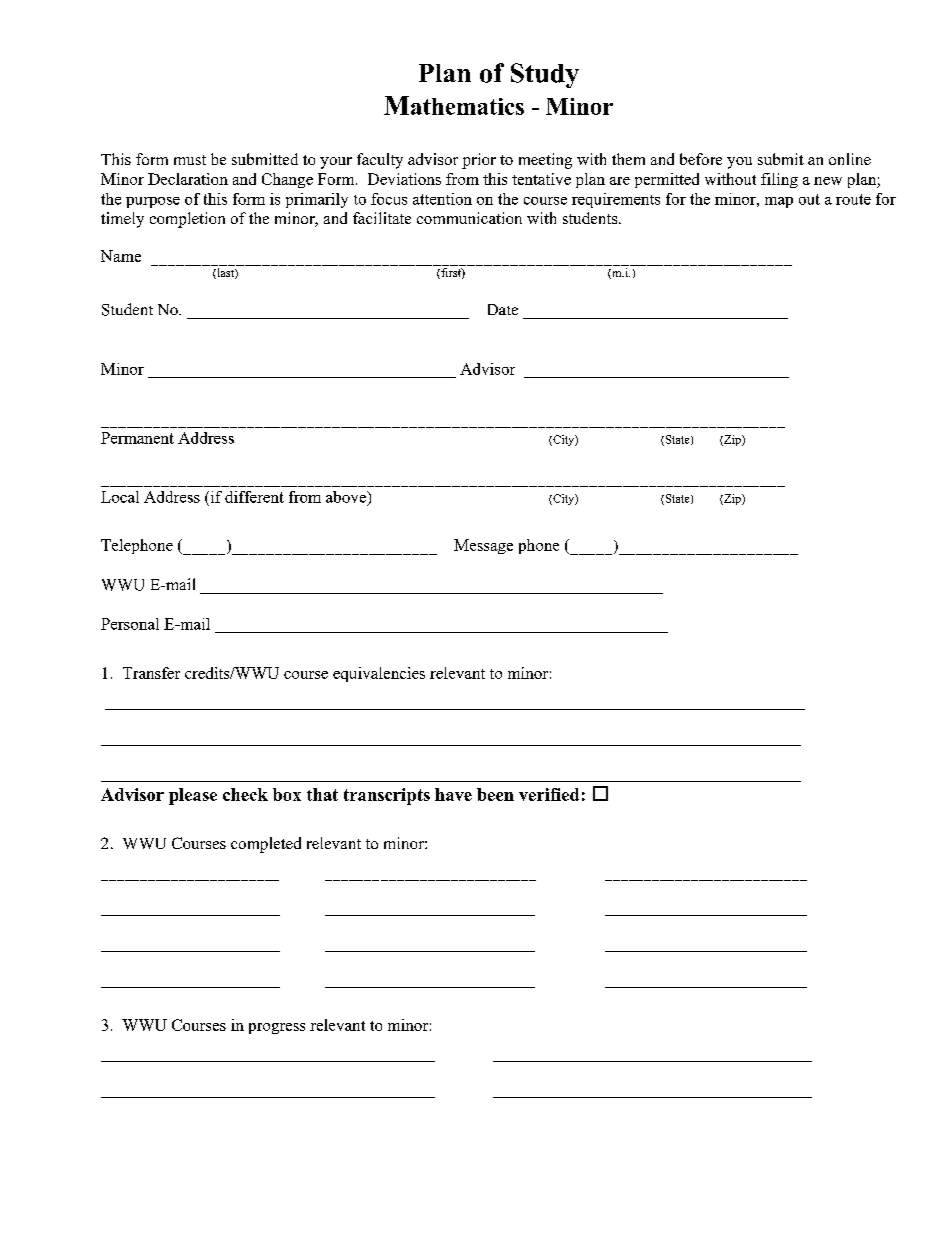 Image resolution: width=952 pixels, height=1233 pixels. I want to click on above, so click(347, 497).
